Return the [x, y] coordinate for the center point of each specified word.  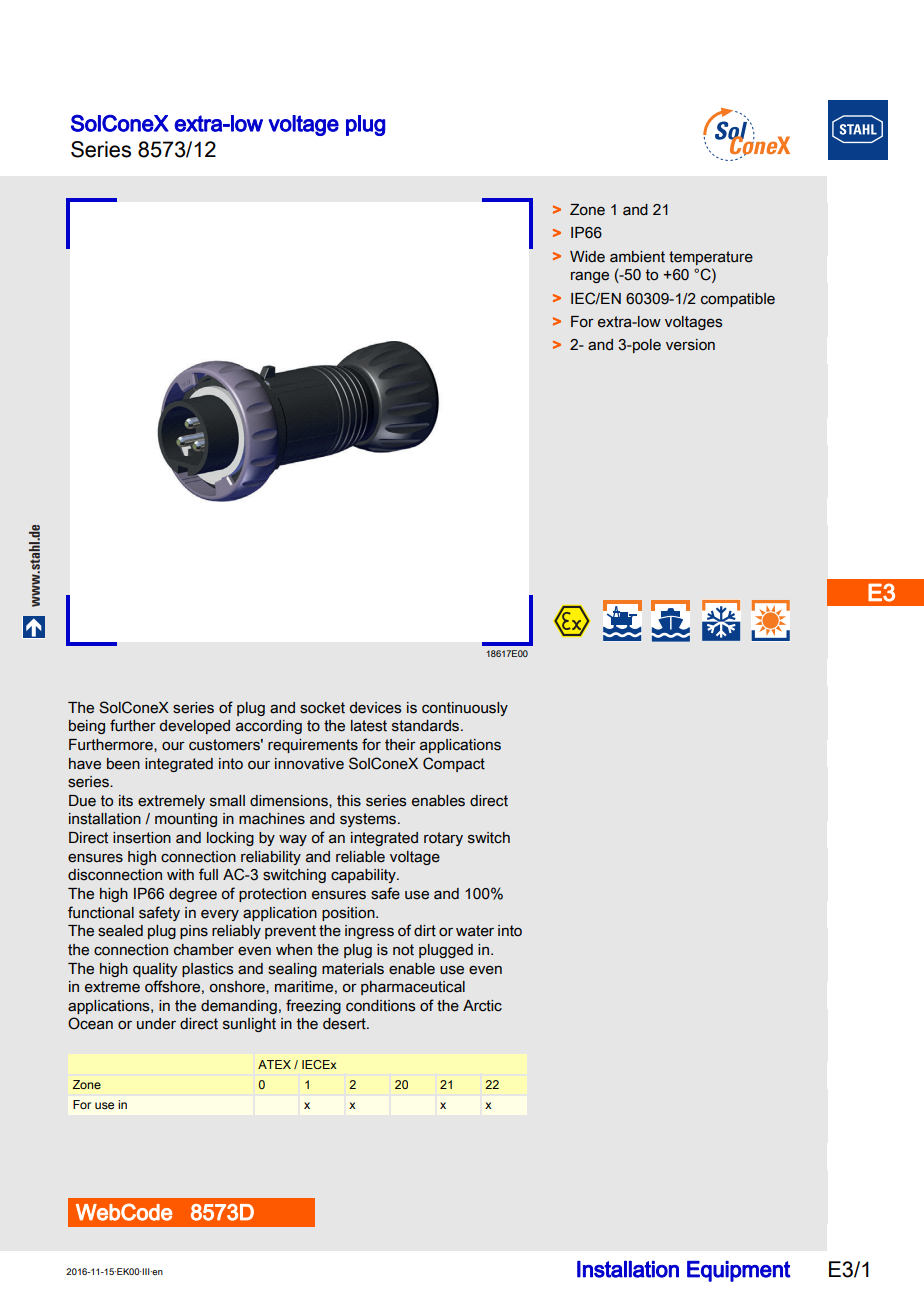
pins [194, 932]
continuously [465, 709]
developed [195, 727]
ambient [637, 257]
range [590, 277]
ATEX [274, 1064]
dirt [425, 931]
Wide [587, 257]
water [475, 931]
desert [345, 1024]
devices [375, 708]
